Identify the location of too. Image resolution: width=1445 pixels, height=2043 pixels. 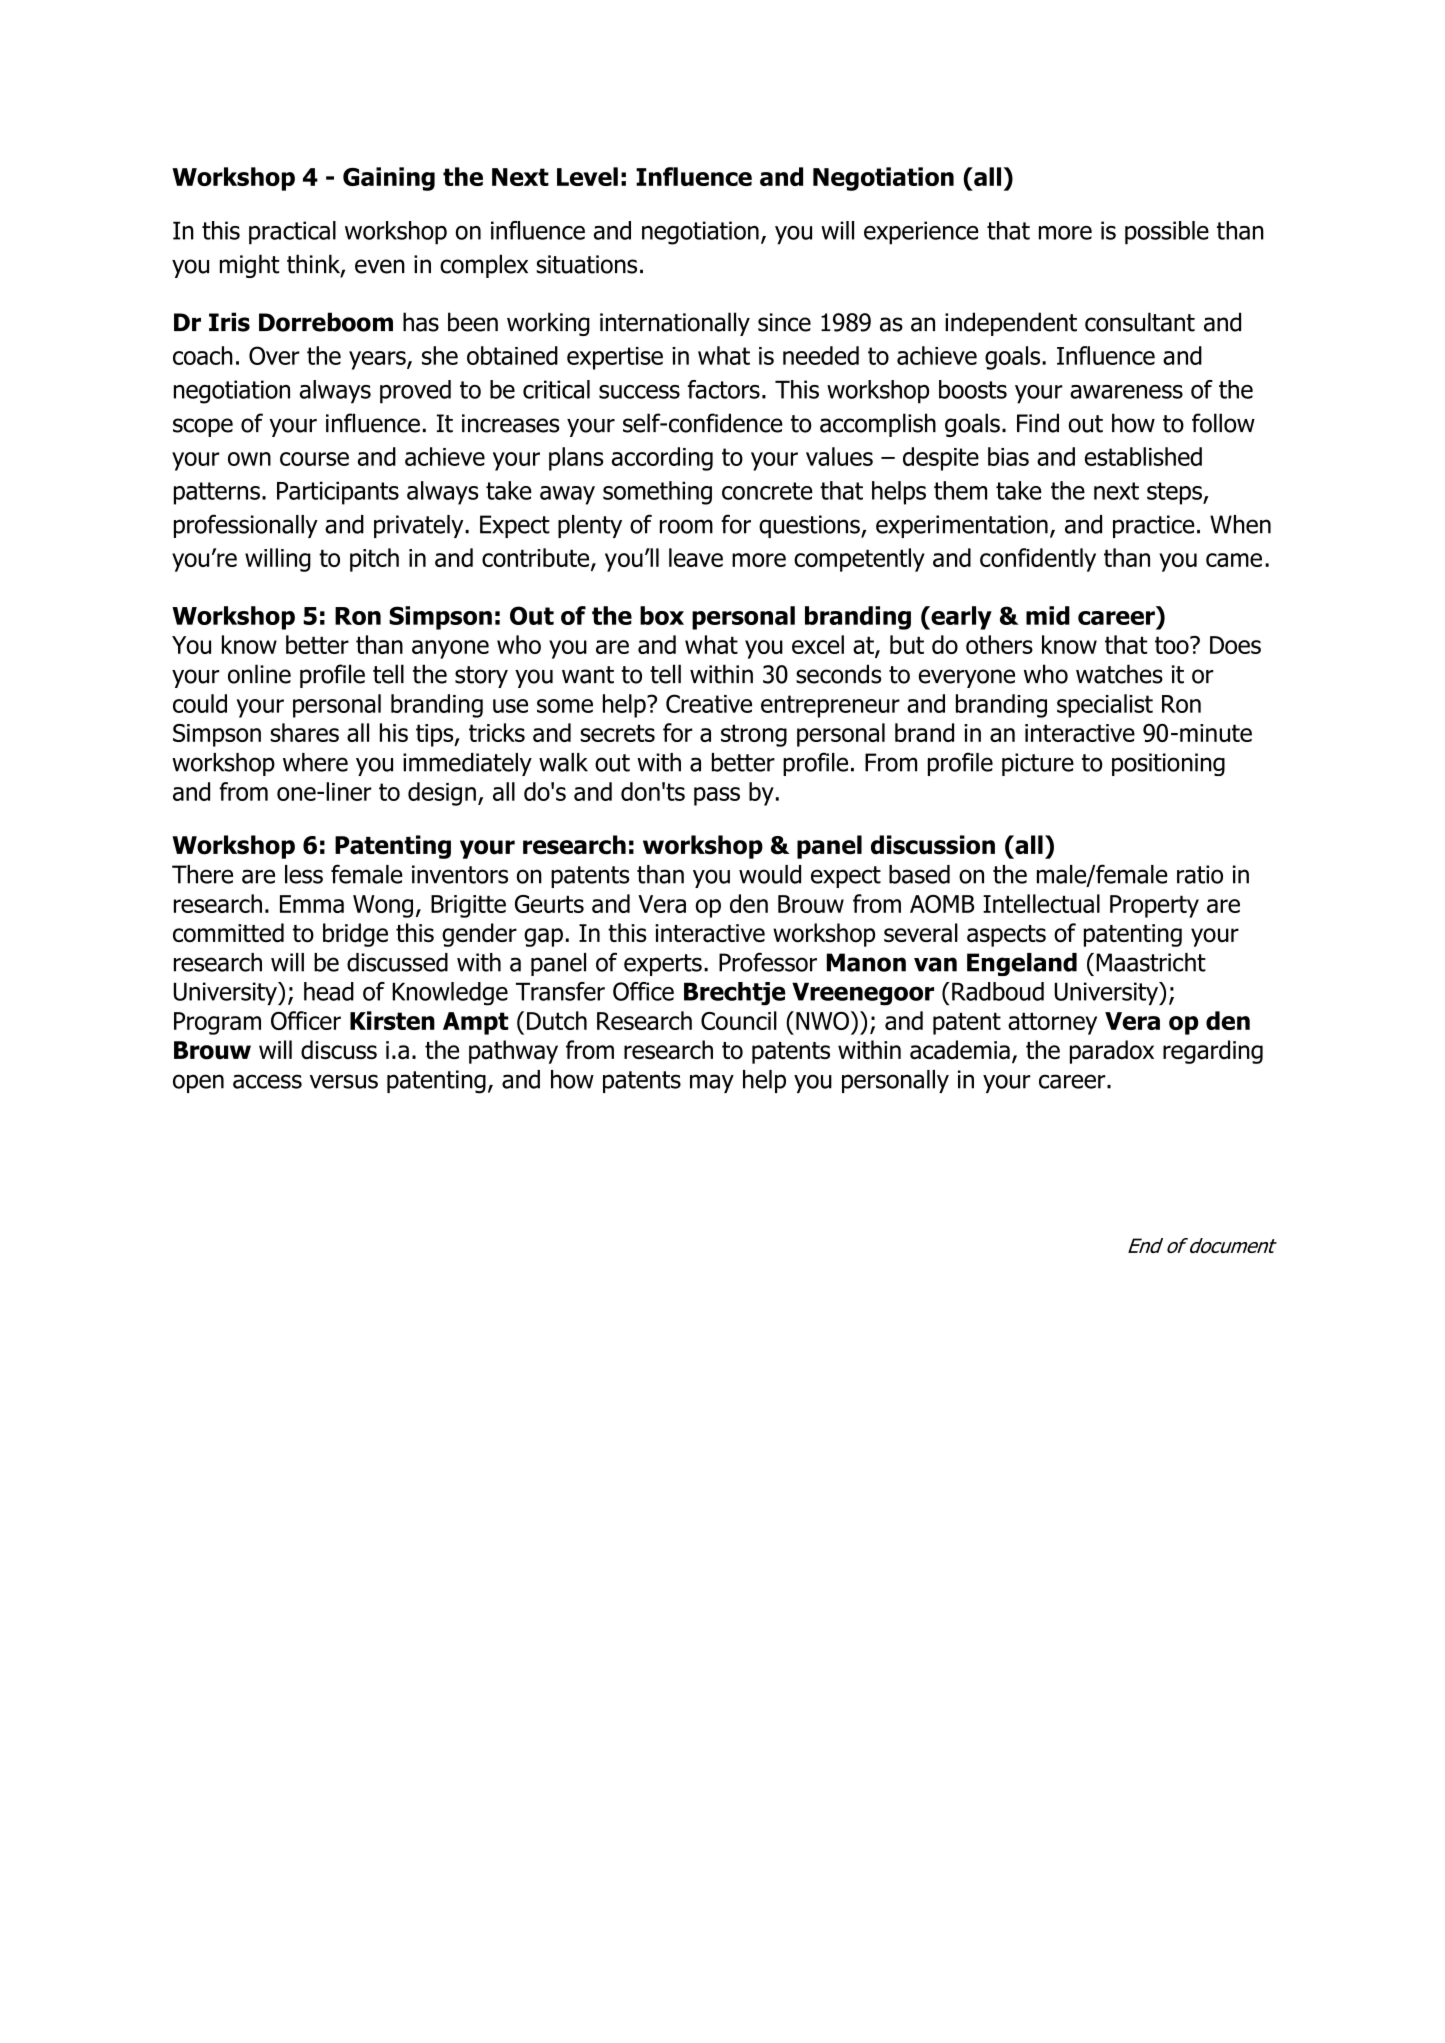
(1173, 645).
